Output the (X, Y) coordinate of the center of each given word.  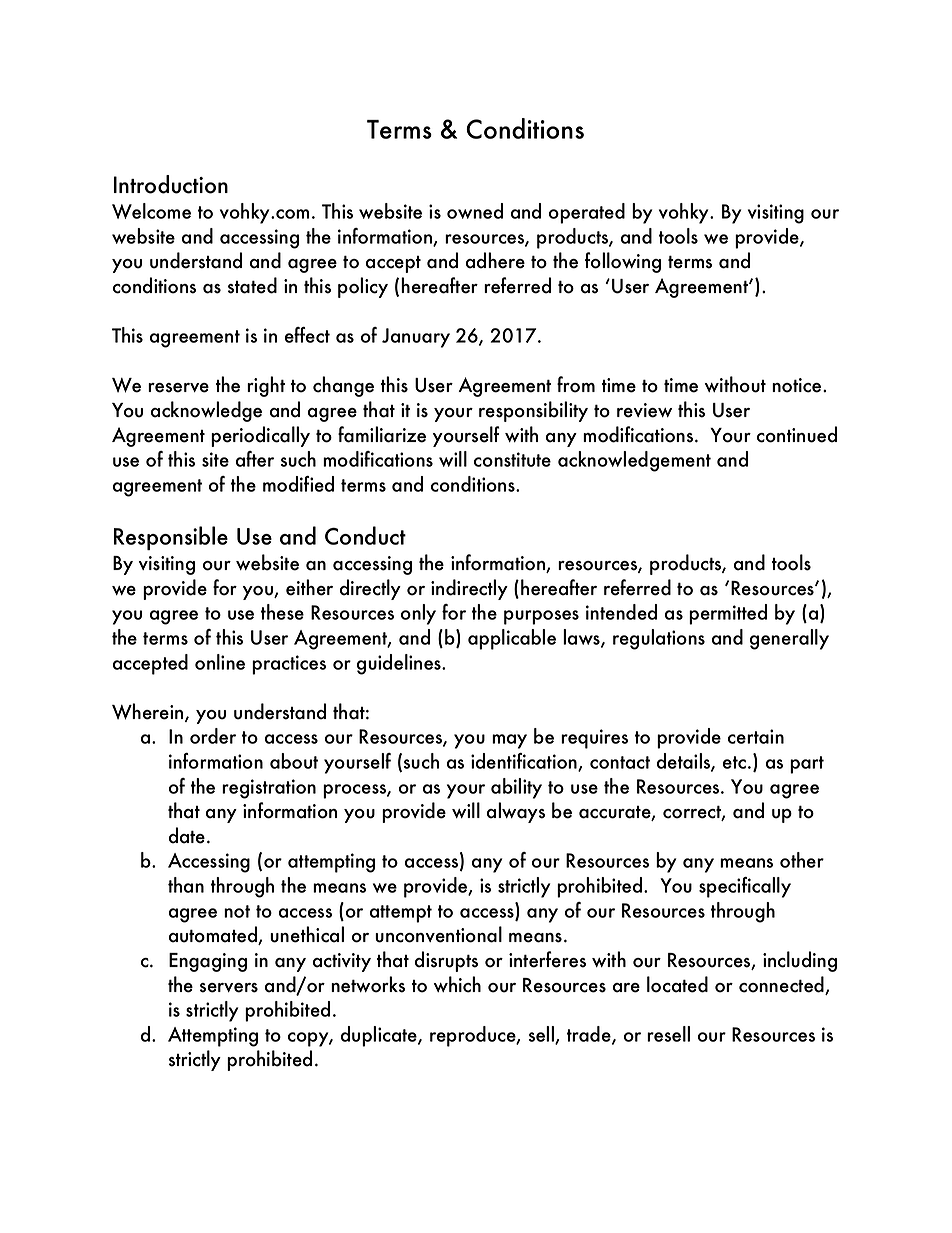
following (623, 262)
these (282, 612)
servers (229, 988)
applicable (512, 639)
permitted (728, 614)
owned (475, 211)
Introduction (171, 184)
